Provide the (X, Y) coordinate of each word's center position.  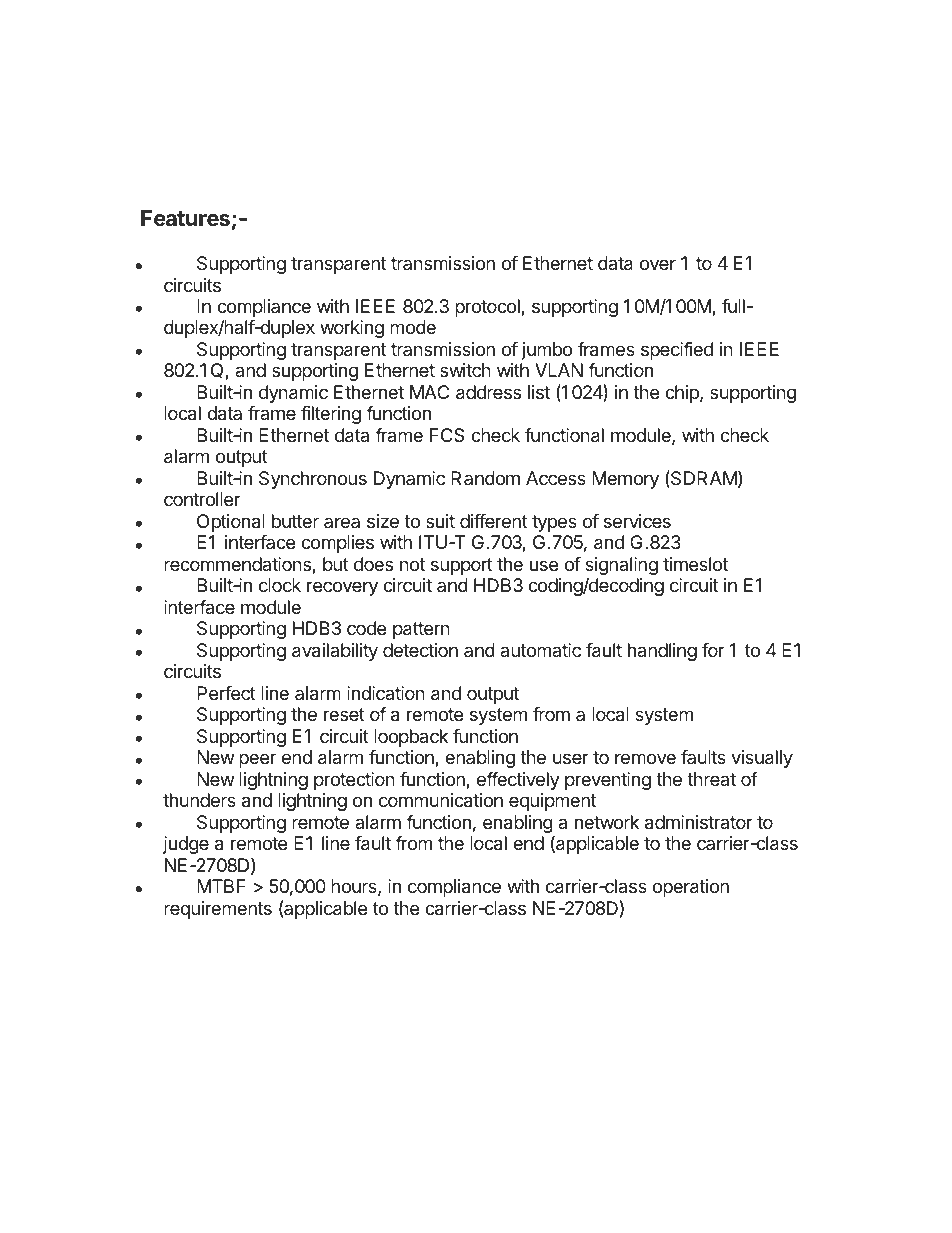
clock (280, 585)
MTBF (221, 886)
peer (257, 760)
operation (690, 888)
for (713, 650)
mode (413, 327)
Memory (625, 480)
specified (677, 351)
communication (441, 800)
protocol (488, 308)
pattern (421, 630)
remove (645, 758)
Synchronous (313, 480)
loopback (411, 738)
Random (485, 478)
